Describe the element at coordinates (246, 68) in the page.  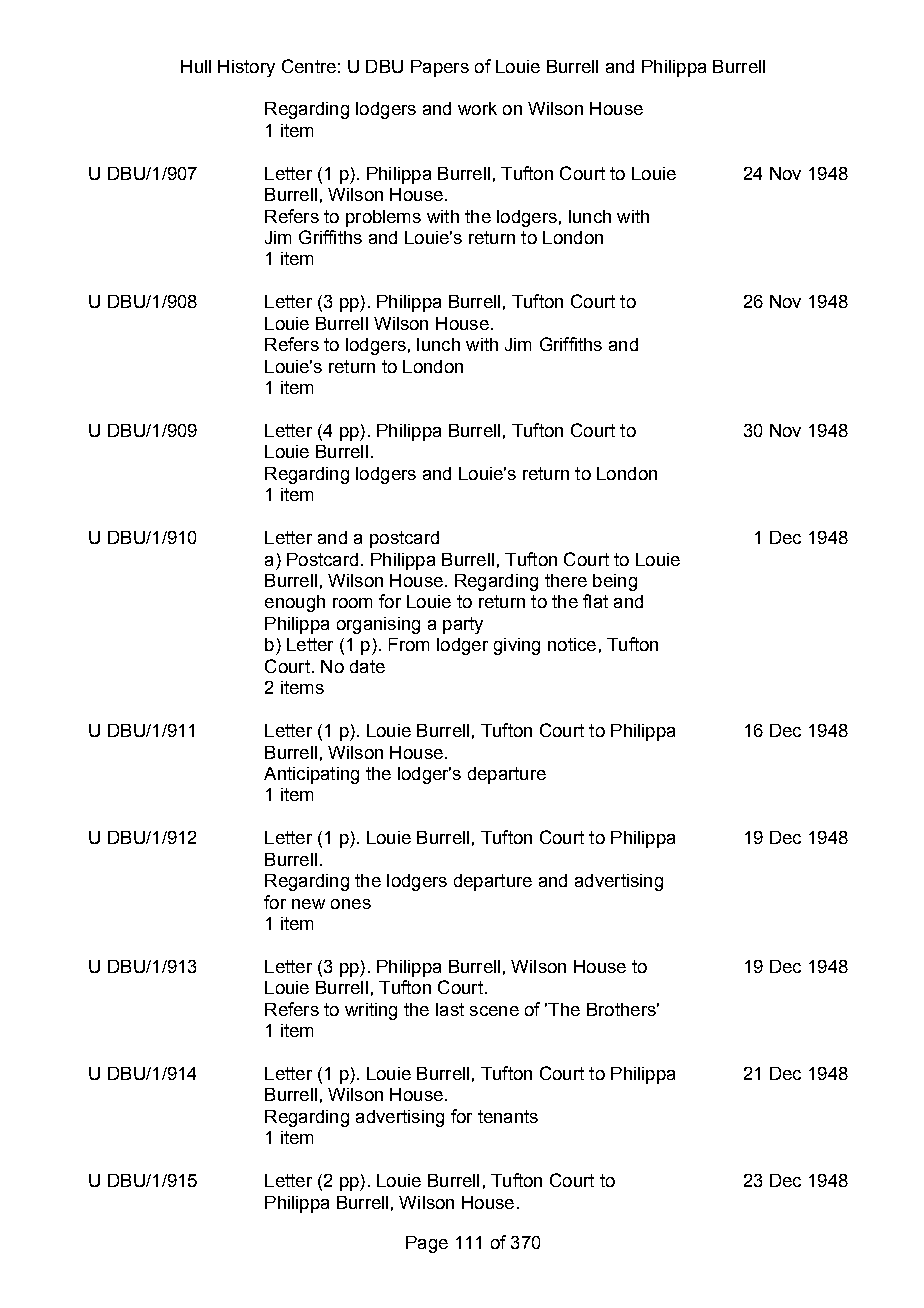
I see `History` at that location.
